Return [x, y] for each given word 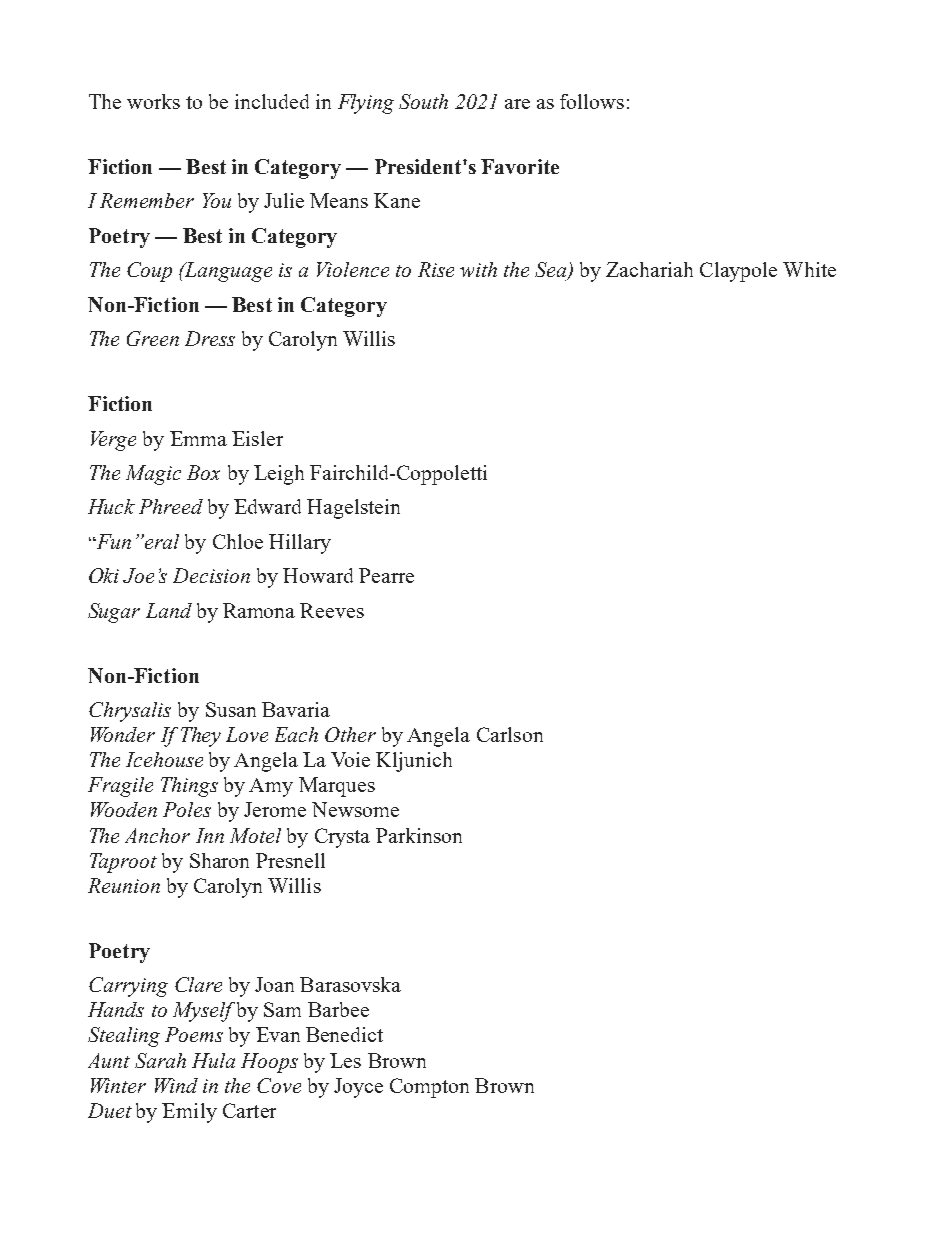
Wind [176, 1085]
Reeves [332, 610]
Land [169, 610]
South [423, 101]
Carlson [510, 734]
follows [592, 101]
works [153, 101]
